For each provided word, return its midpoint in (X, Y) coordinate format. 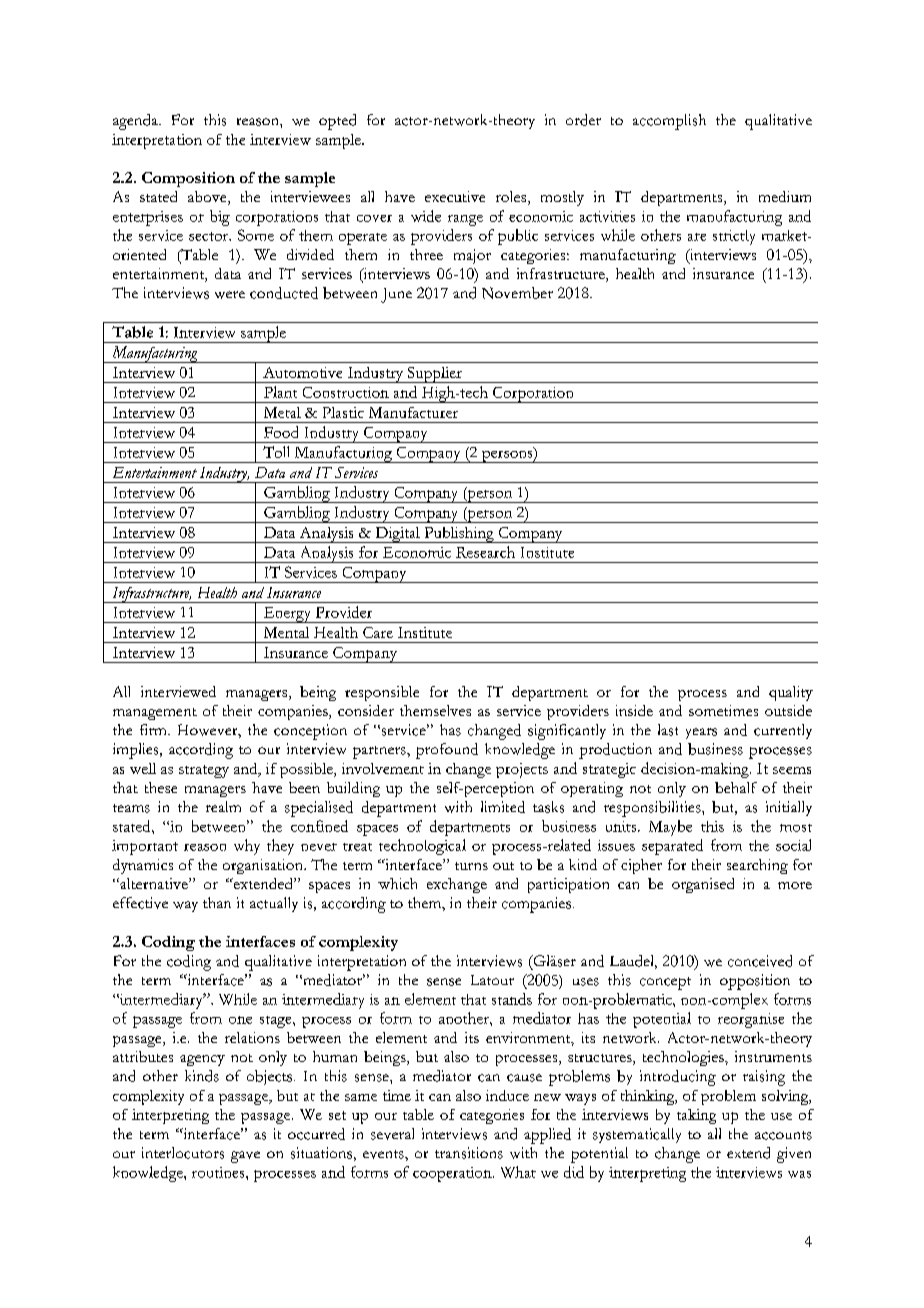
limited (503, 807)
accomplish (669, 122)
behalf (736, 787)
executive (455, 196)
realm (223, 806)
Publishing (459, 535)
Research (485, 552)
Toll (276, 452)
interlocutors (183, 1153)
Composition (188, 179)
